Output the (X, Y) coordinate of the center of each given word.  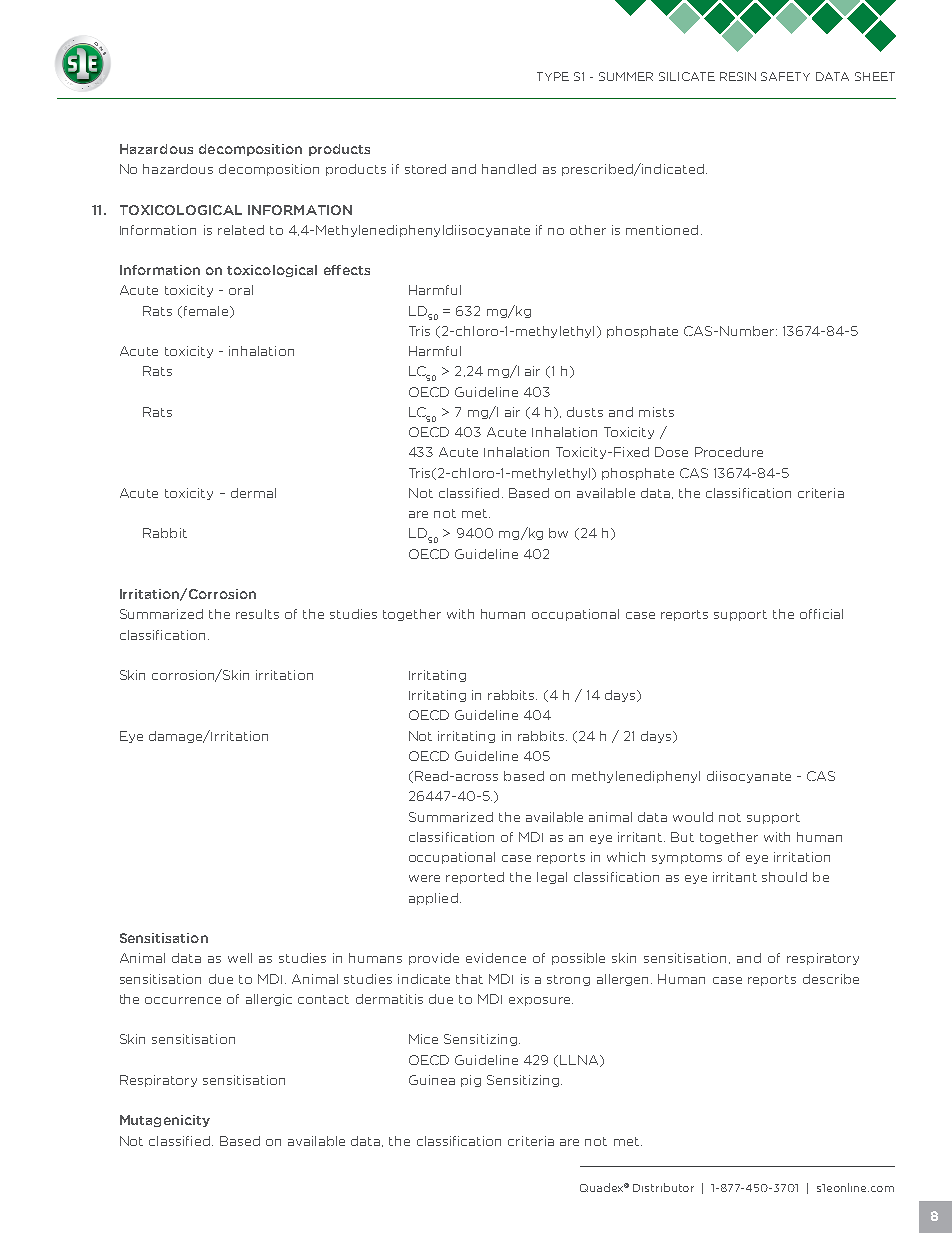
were (424, 878)
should (784, 877)
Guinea (432, 1080)
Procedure (729, 452)
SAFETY (785, 76)
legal (552, 878)
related (241, 230)
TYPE (553, 76)
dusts (585, 412)
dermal (253, 493)
